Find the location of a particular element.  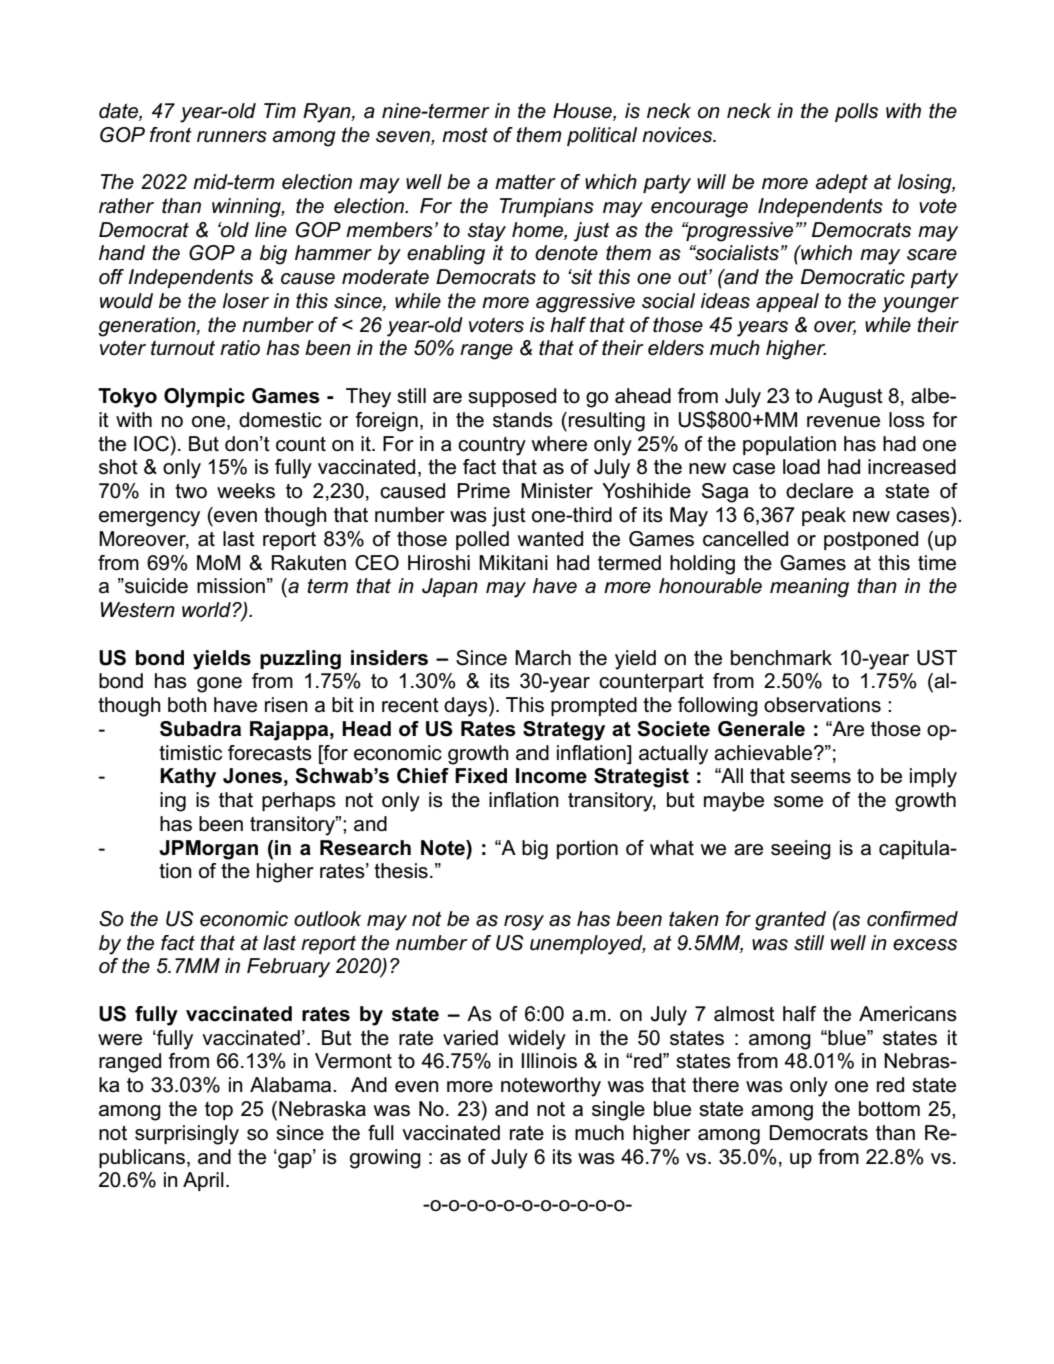

Olympic is located at coordinates (204, 398).
